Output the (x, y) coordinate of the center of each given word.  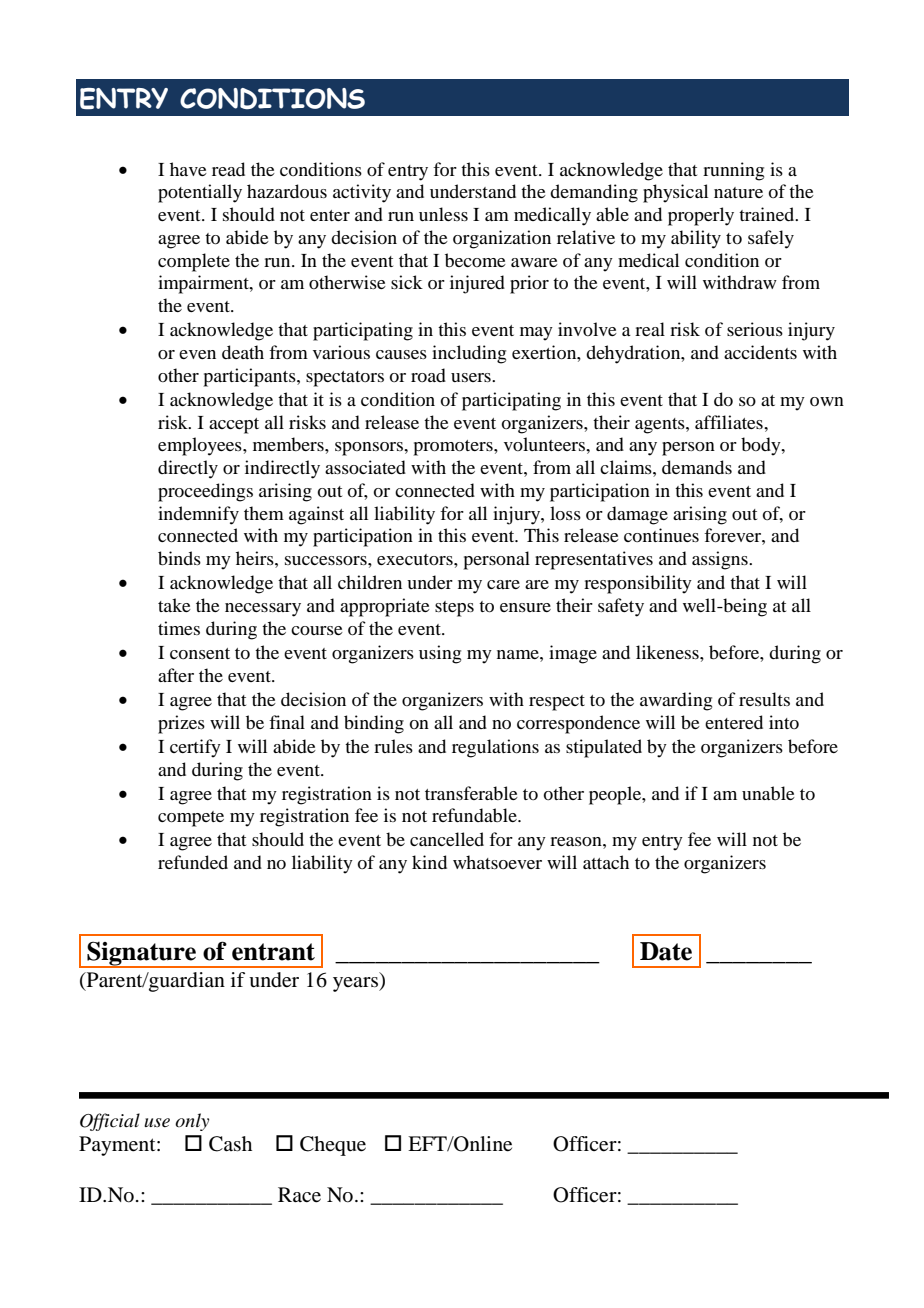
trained (768, 214)
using (440, 654)
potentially (200, 193)
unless (443, 214)
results (764, 699)
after (176, 675)
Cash (230, 1144)
